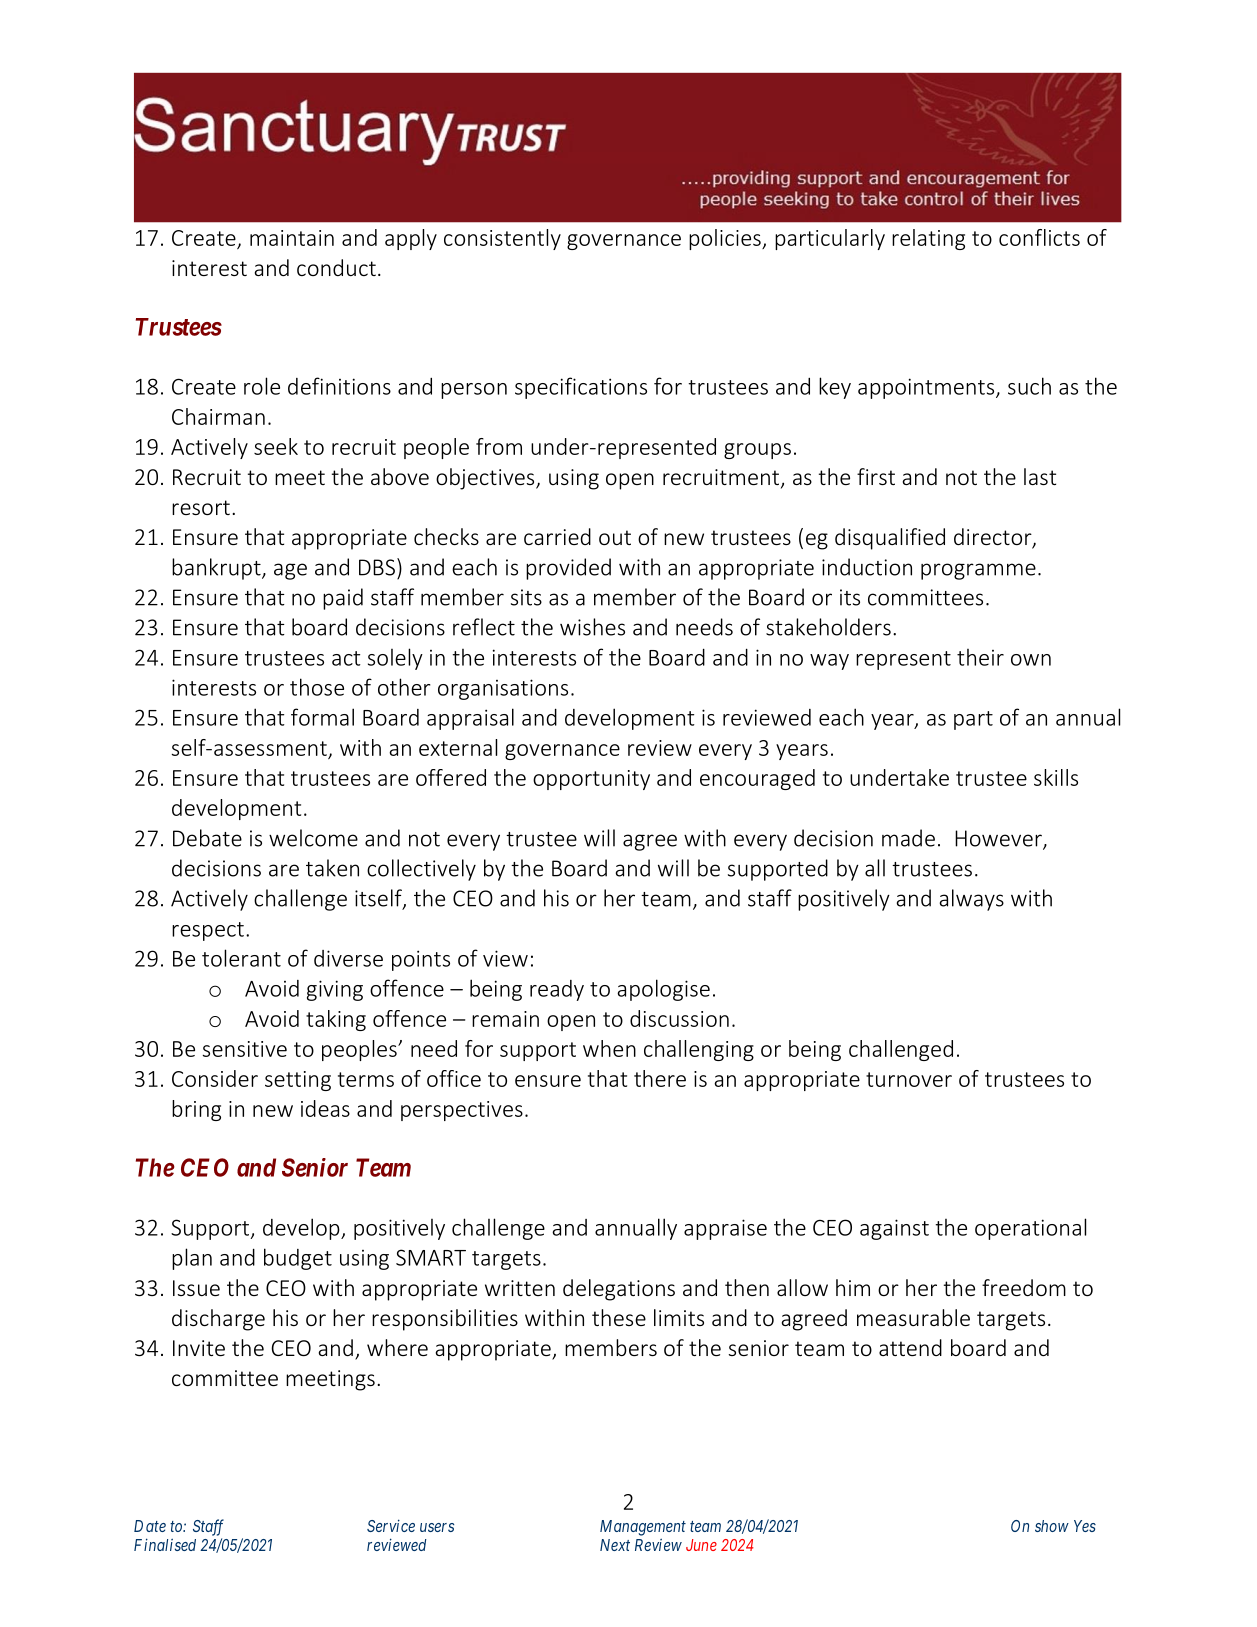  What do you see at coordinates (292, 238) in the screenshot?
I see `maintain` at bounding box center [292, 238].
